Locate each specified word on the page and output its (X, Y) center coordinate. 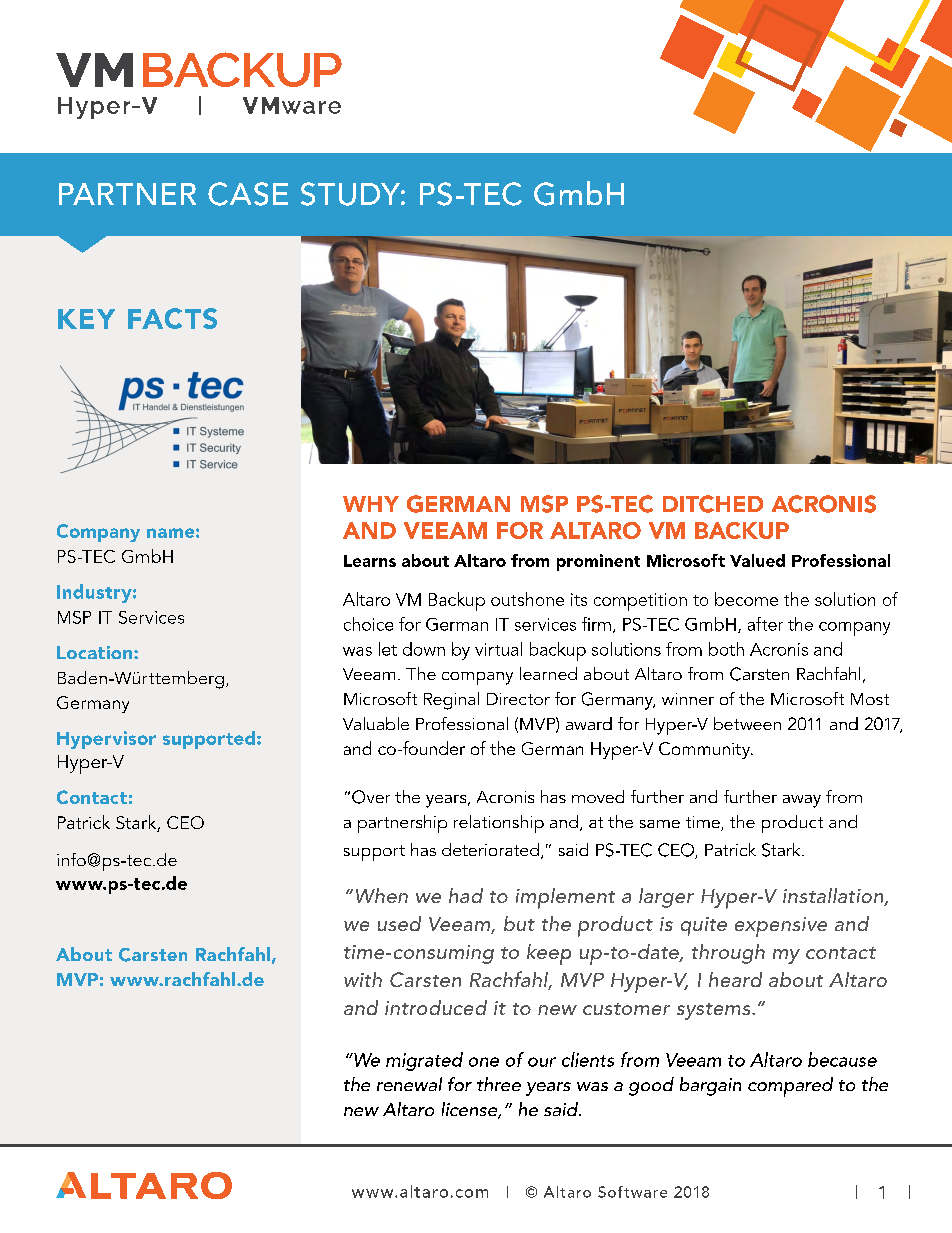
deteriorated (490, 849)
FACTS (172, 318)
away (802, 801)
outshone (527, 599)
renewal (409, 1084)
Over (371, 797)
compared (790, 1087)
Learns (370, 561)
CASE (248, 194)
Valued (757, 560)
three (499, 1084)
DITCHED (713, 504)
